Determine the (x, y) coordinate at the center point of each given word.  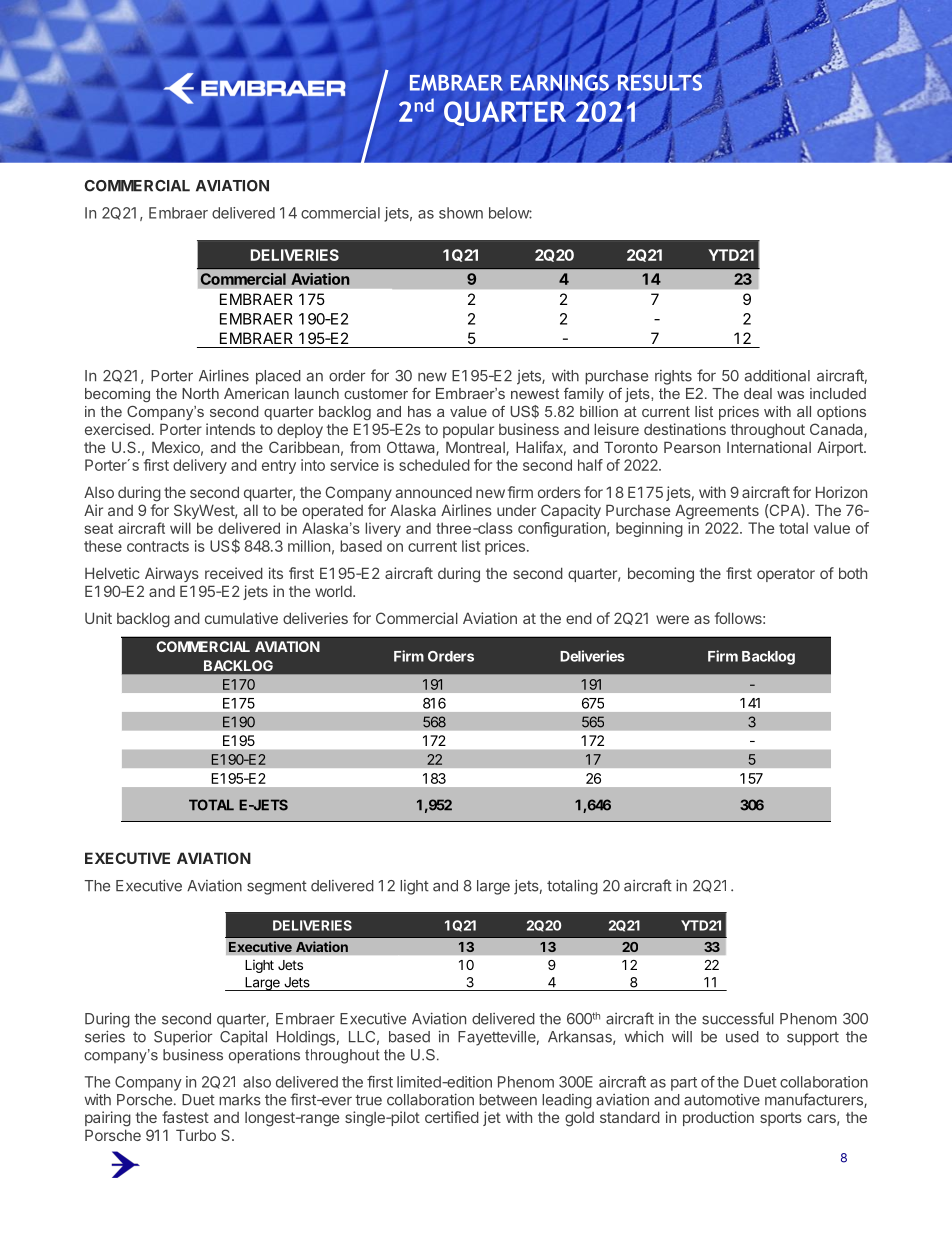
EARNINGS (561, 82)
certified (452, 1117)
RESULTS (658, 82)
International (769, 447)
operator (786, 575)
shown (461, 213)
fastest (185, 1117)
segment (277, 888)
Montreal (476, 448)
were (672, 619)
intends (230, 429)
